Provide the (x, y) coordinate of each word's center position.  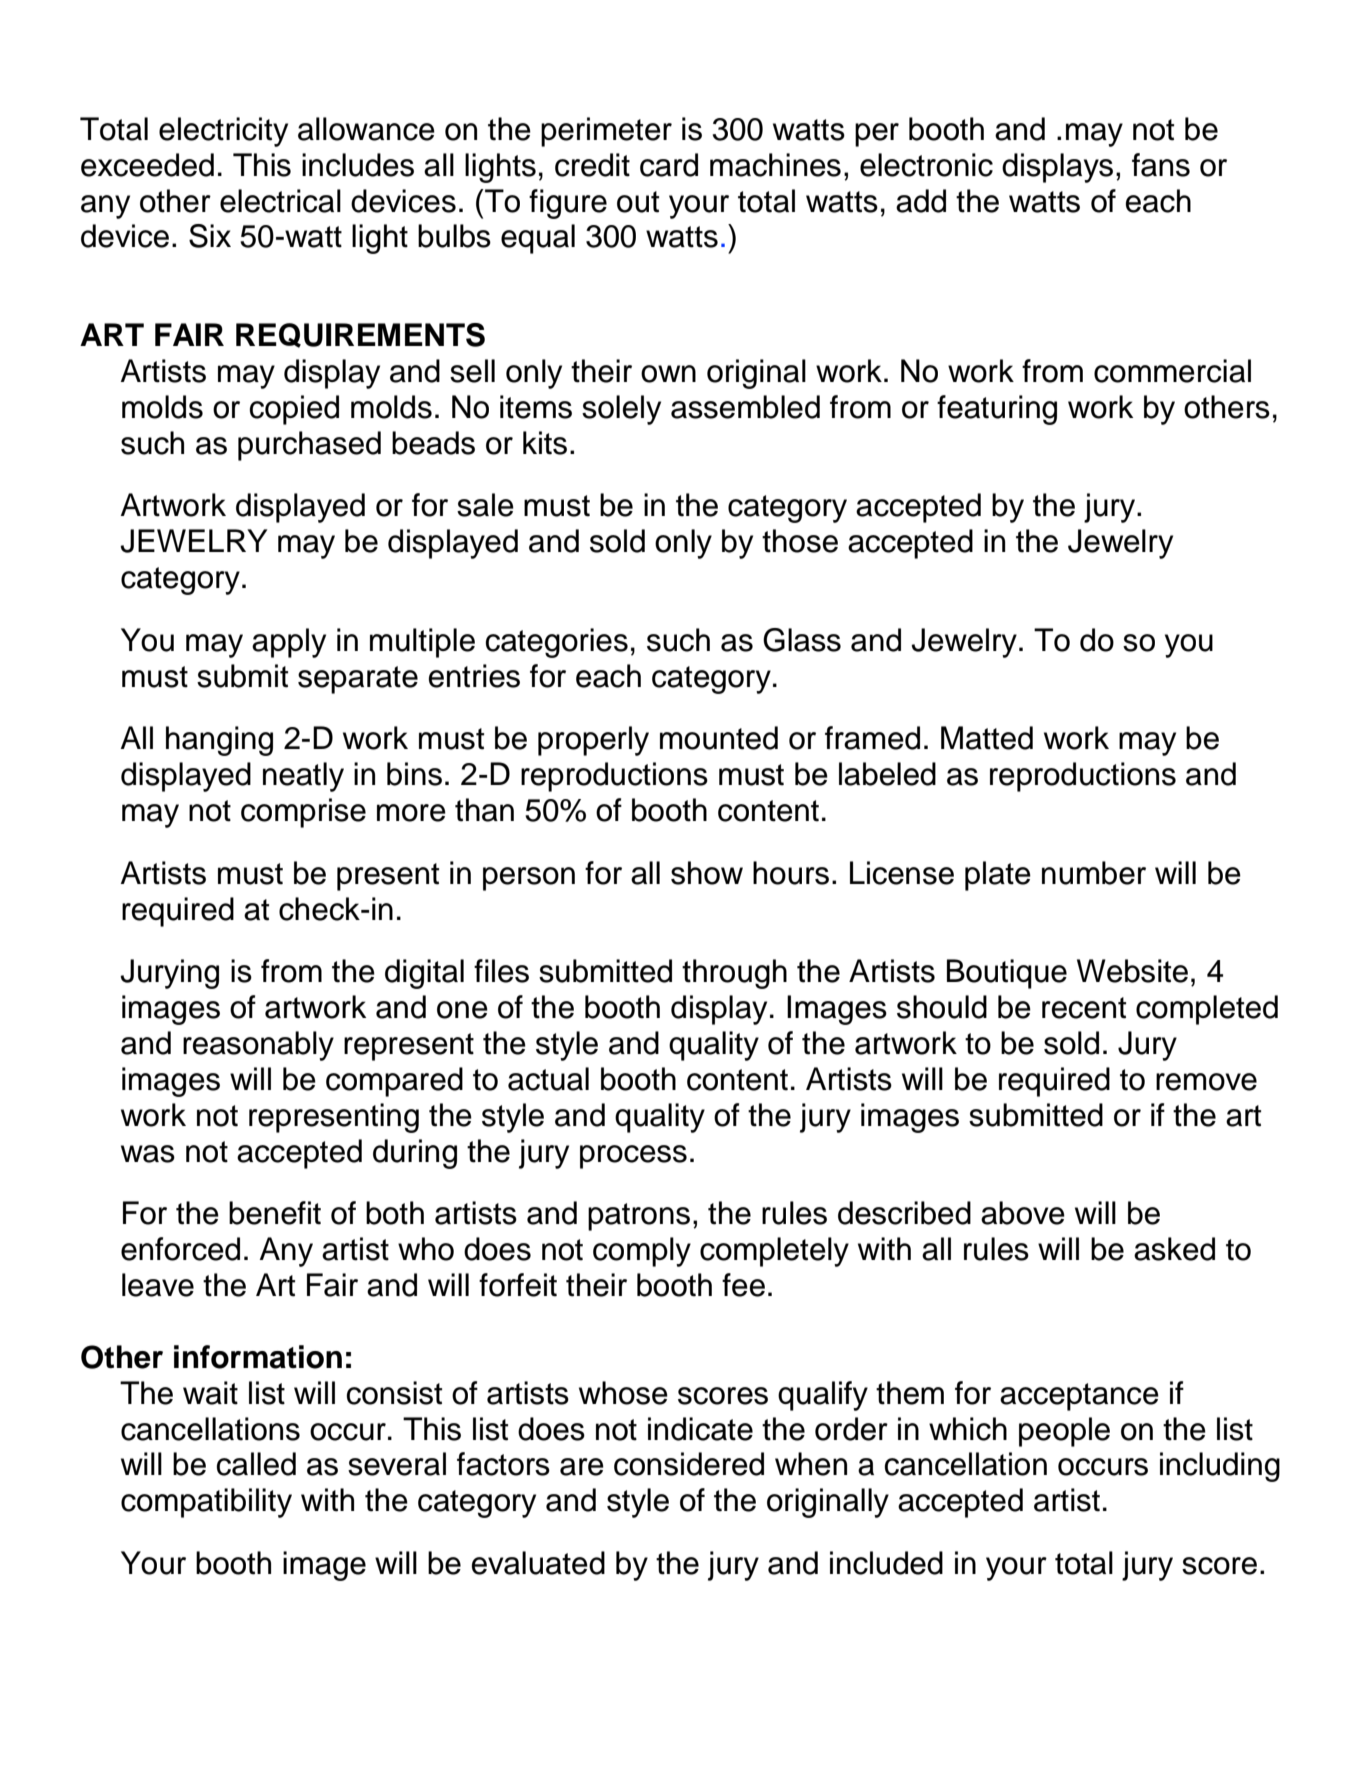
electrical (280, 201)
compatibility (206, 1503)
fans (1161, 165)
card (669, 165)
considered (689, 1464)
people (1064, 1432)
